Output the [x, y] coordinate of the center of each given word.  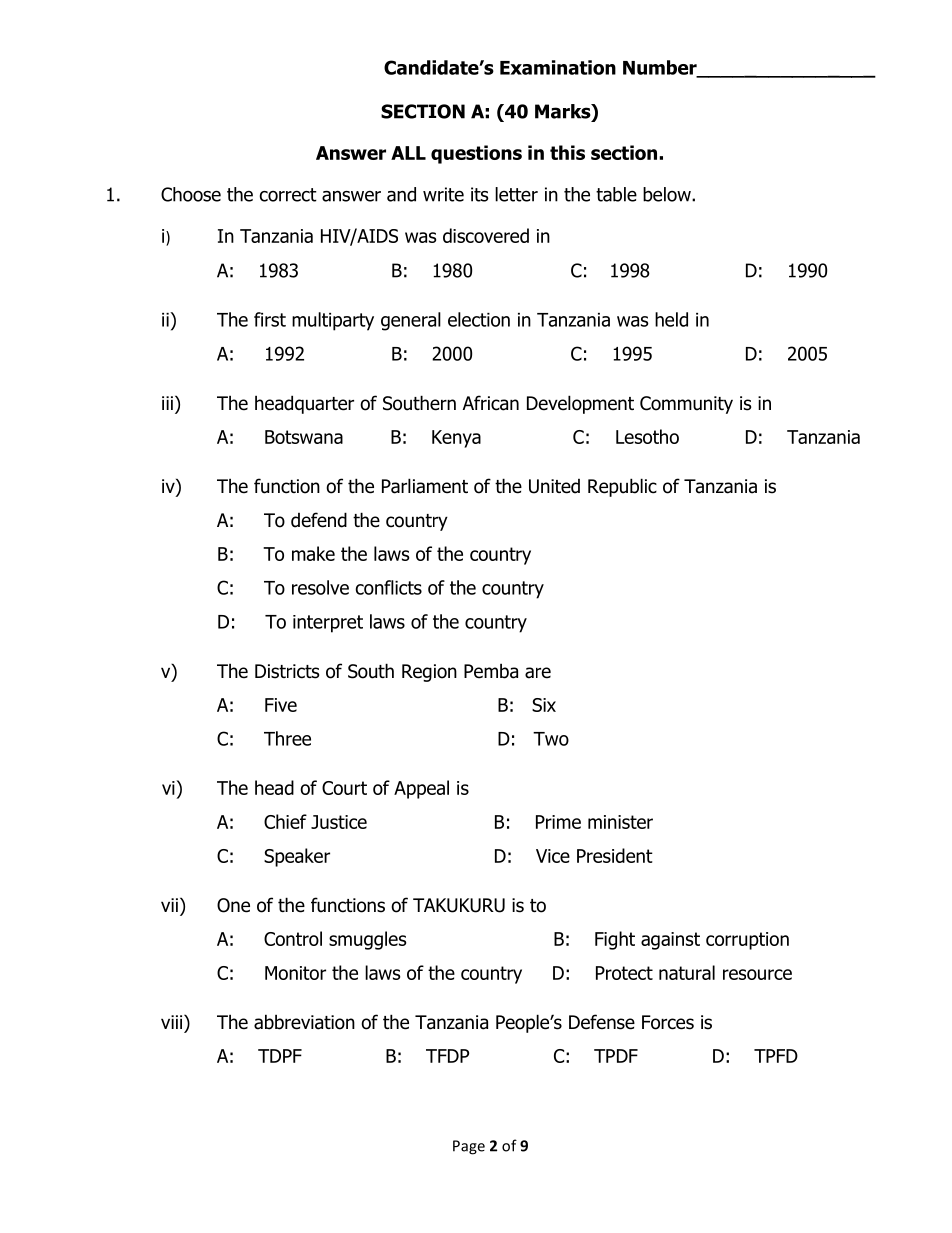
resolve [320, 587]
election [479, 319]
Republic [622, 487]
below [668, 194]
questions [476, 154]
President [615, 855]
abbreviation [304, 1022]
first [270, 319]
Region [429, 673]
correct [288, 195]
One [233, 905]
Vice [553, 856]
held [671, 319]
